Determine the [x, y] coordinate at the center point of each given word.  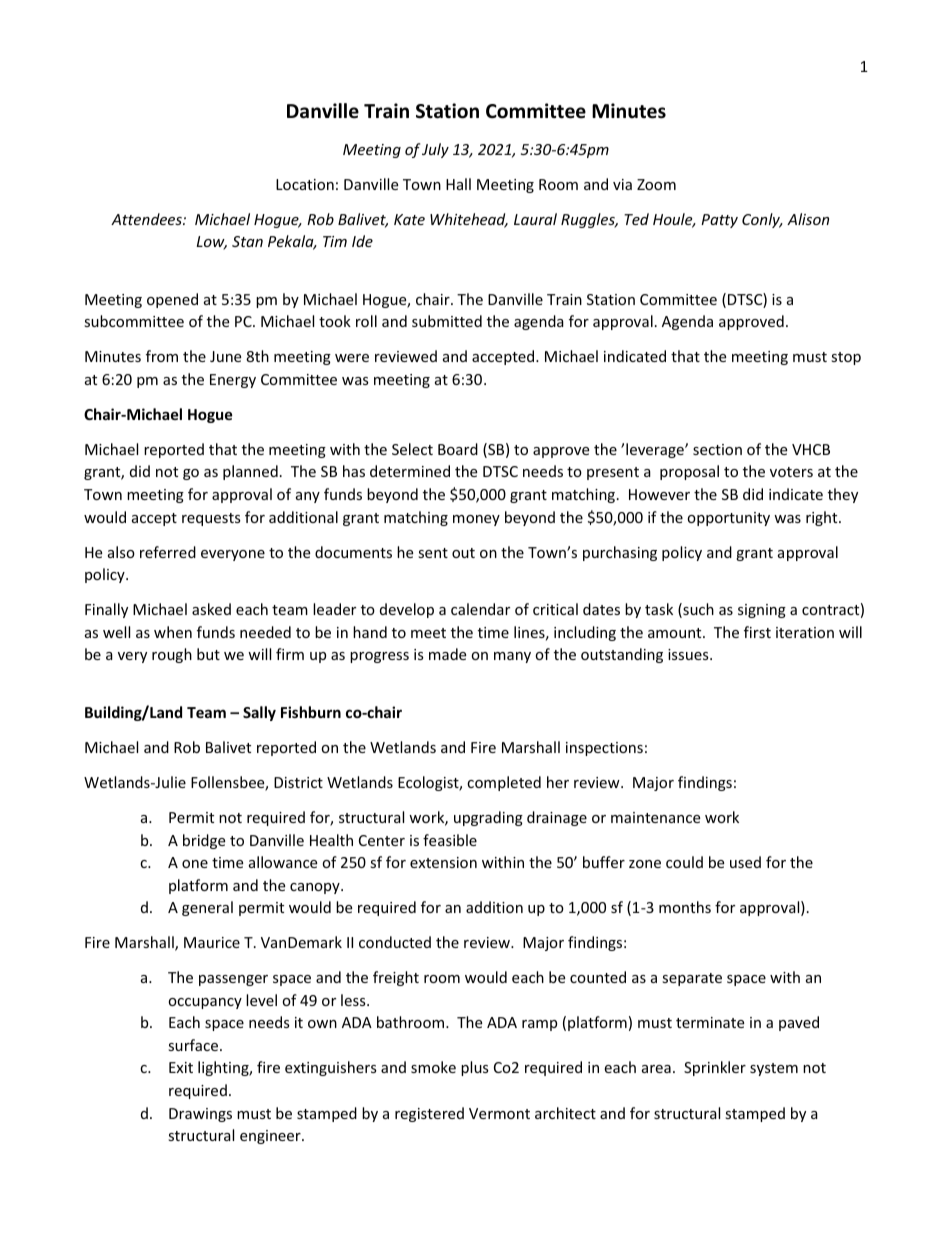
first [757, 632]
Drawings [200, 1115]
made [447, 654]
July [435, 150]
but [208, 654]
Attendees [147, 219]
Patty [719, 221]
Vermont [499, 1113]
